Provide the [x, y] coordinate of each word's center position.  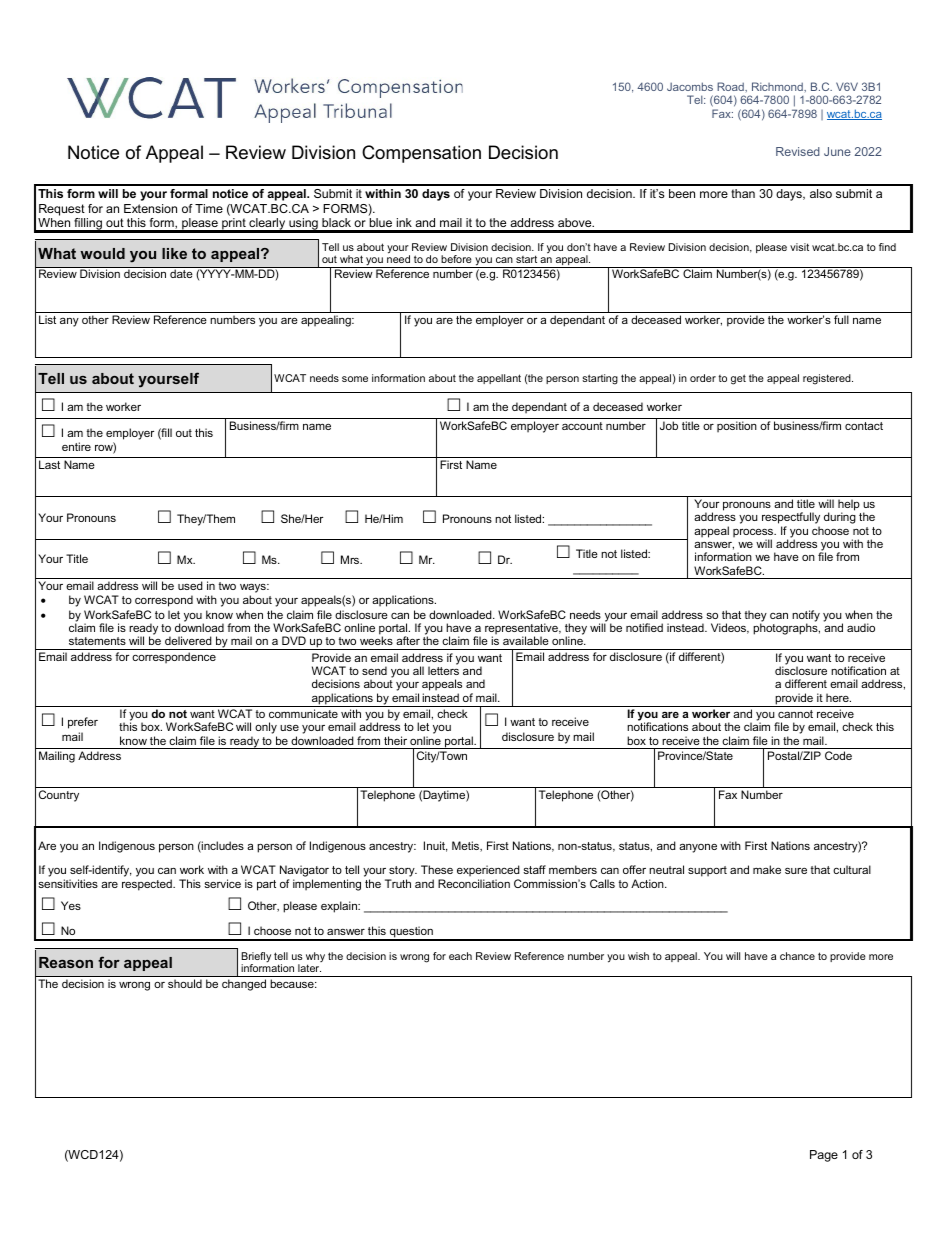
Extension [150, 208]
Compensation [421, 154]
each [460, 956]
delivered [188, 640]
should [185, 983]
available [526, 640]
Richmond [778, 86]
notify [806, 617]
